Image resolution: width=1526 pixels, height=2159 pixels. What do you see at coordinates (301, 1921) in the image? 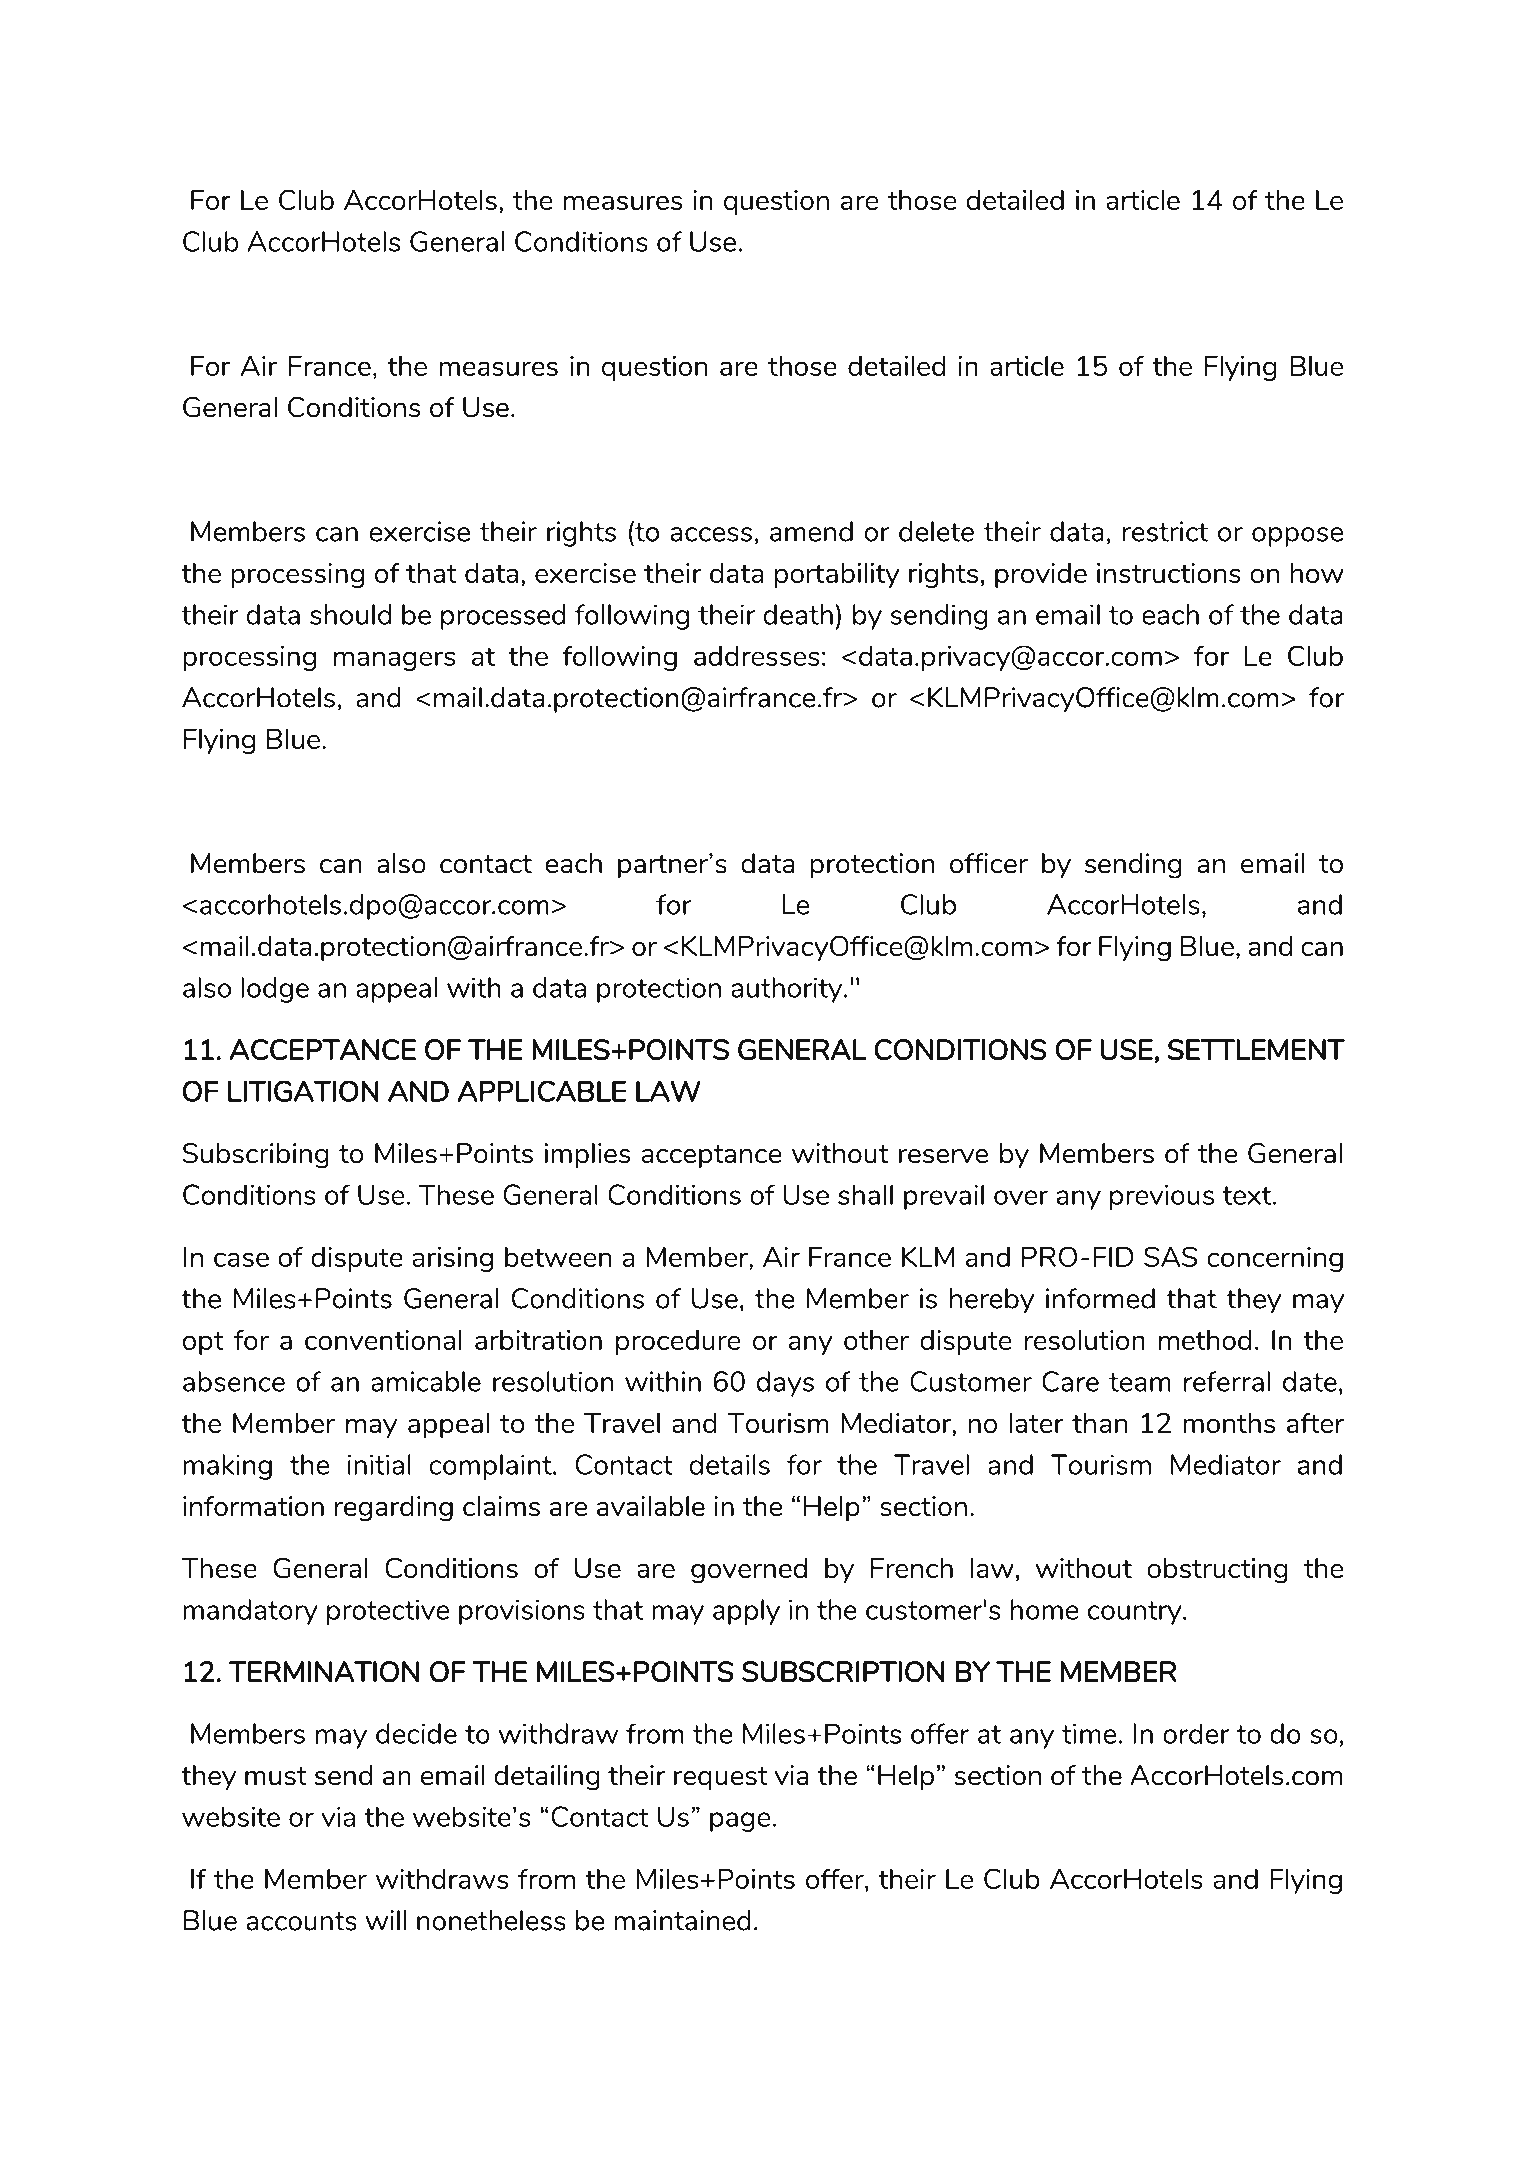
I see `accounts` at bounding box center [301, 1921].
